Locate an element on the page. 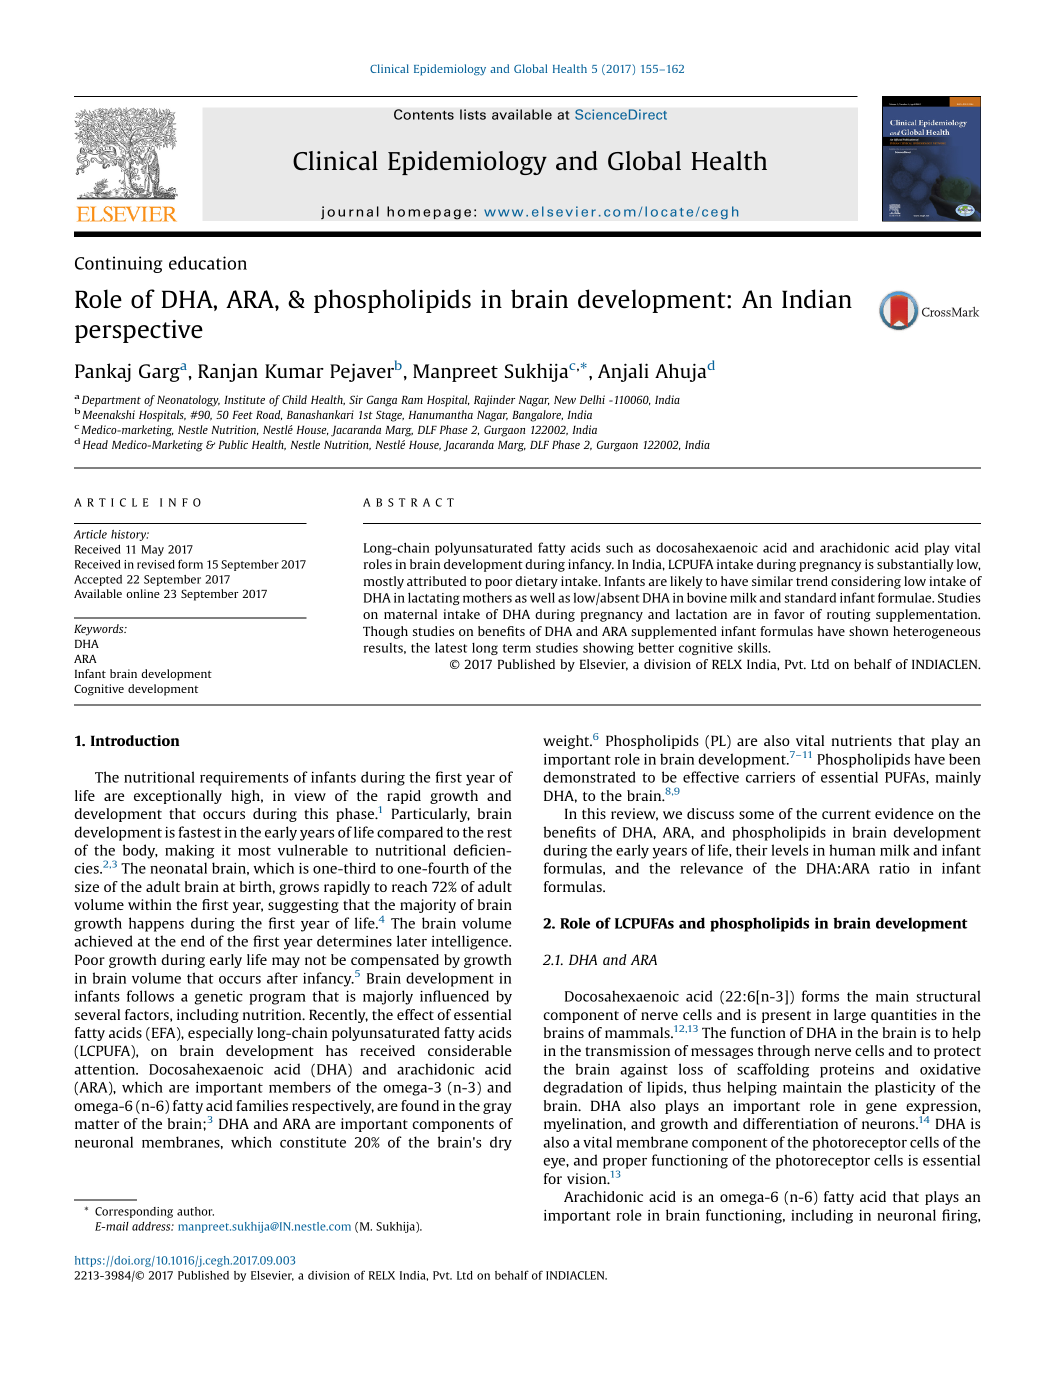 This document has height=1384, width=1038. human is located at coordinates (852, 850).
